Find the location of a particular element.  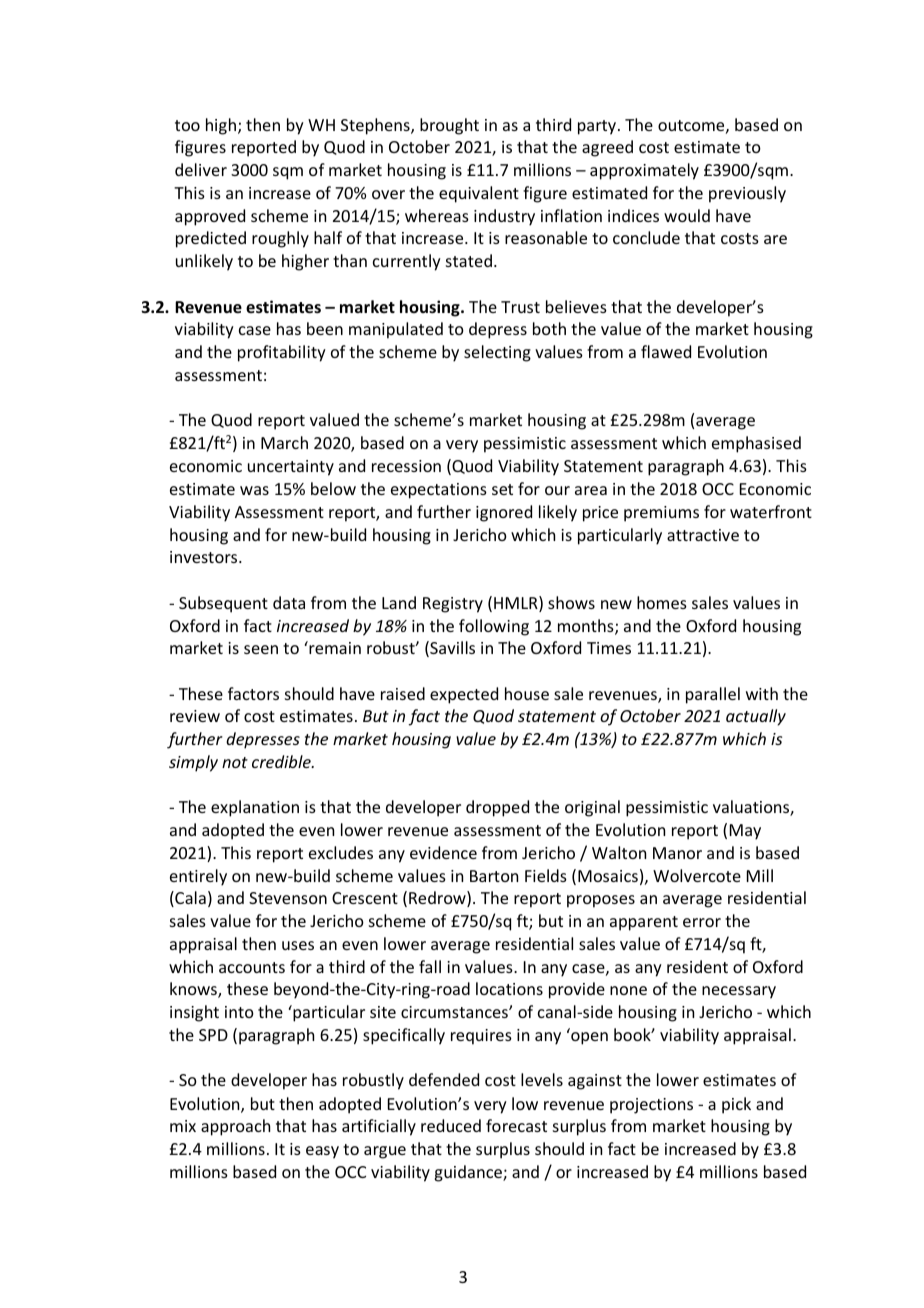

Barton is located at coordinates (494, 876).
